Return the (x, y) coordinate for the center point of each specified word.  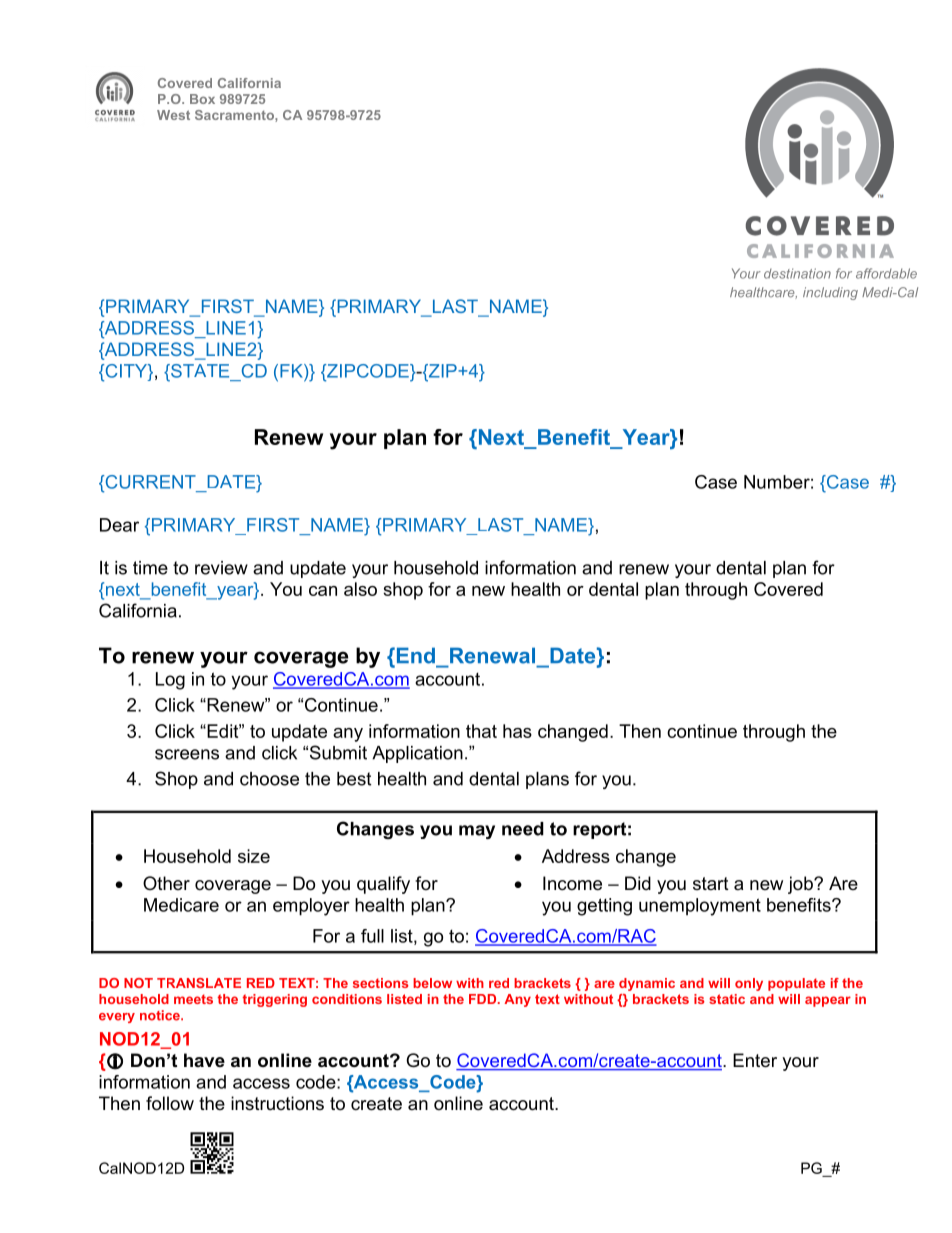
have (204, 1060)
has (517, 731)
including (830, 293)
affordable (886, 273)
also (360, 589)
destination (797, 273)
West (173, 115)
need (523, 829)
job (801, 885)
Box (202, 99)
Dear (119, 525)
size (254, 856)
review (221, 568)
